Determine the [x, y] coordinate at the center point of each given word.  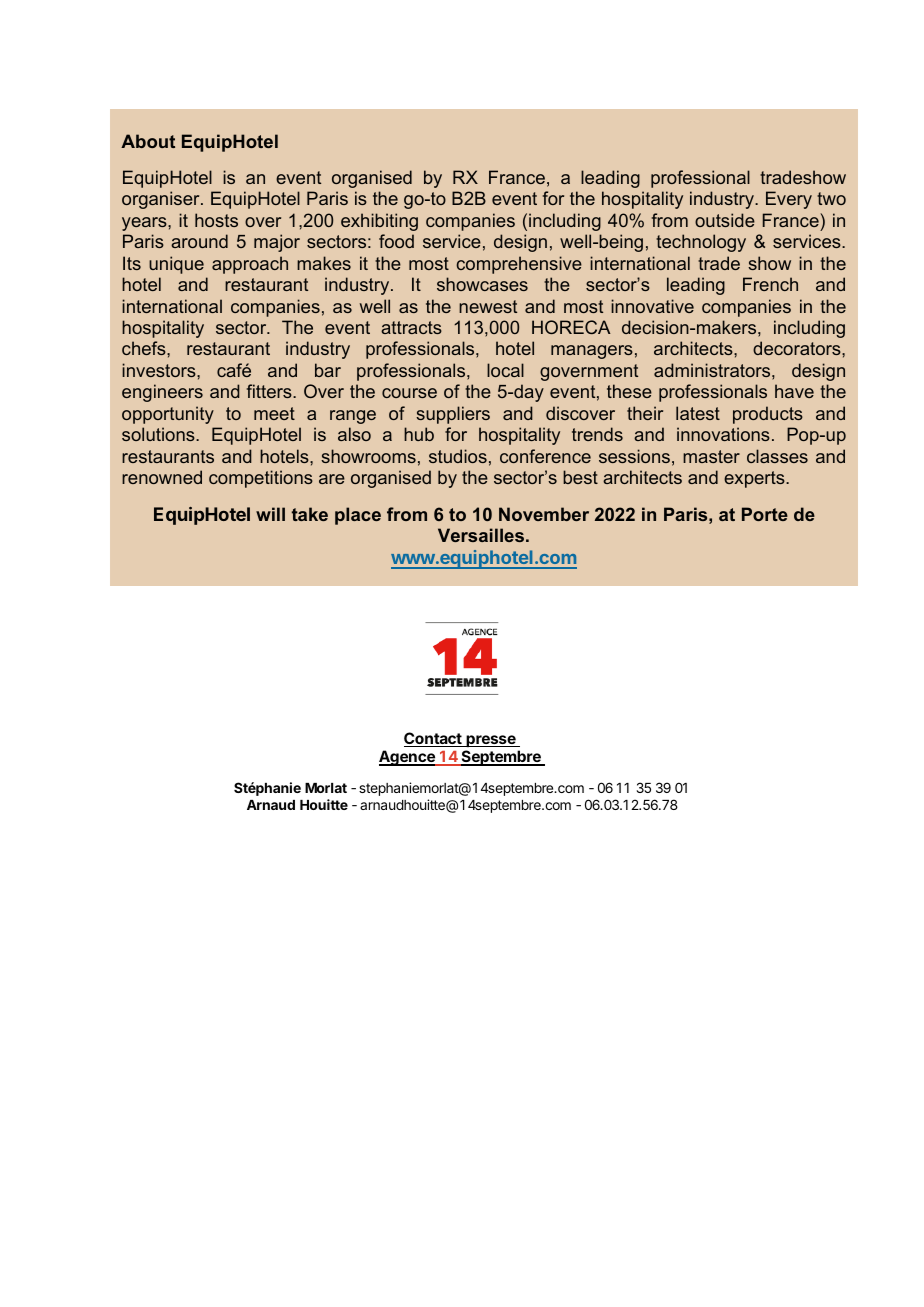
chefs [145, 348]
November [544, 514]
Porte [765, 514]
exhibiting [379, 222]
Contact [434, 739]
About [148, 141]
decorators [798, 348]
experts [755, 479]
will [270, 514]
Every [789, 200]
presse [491, 741]
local [505, 370]
